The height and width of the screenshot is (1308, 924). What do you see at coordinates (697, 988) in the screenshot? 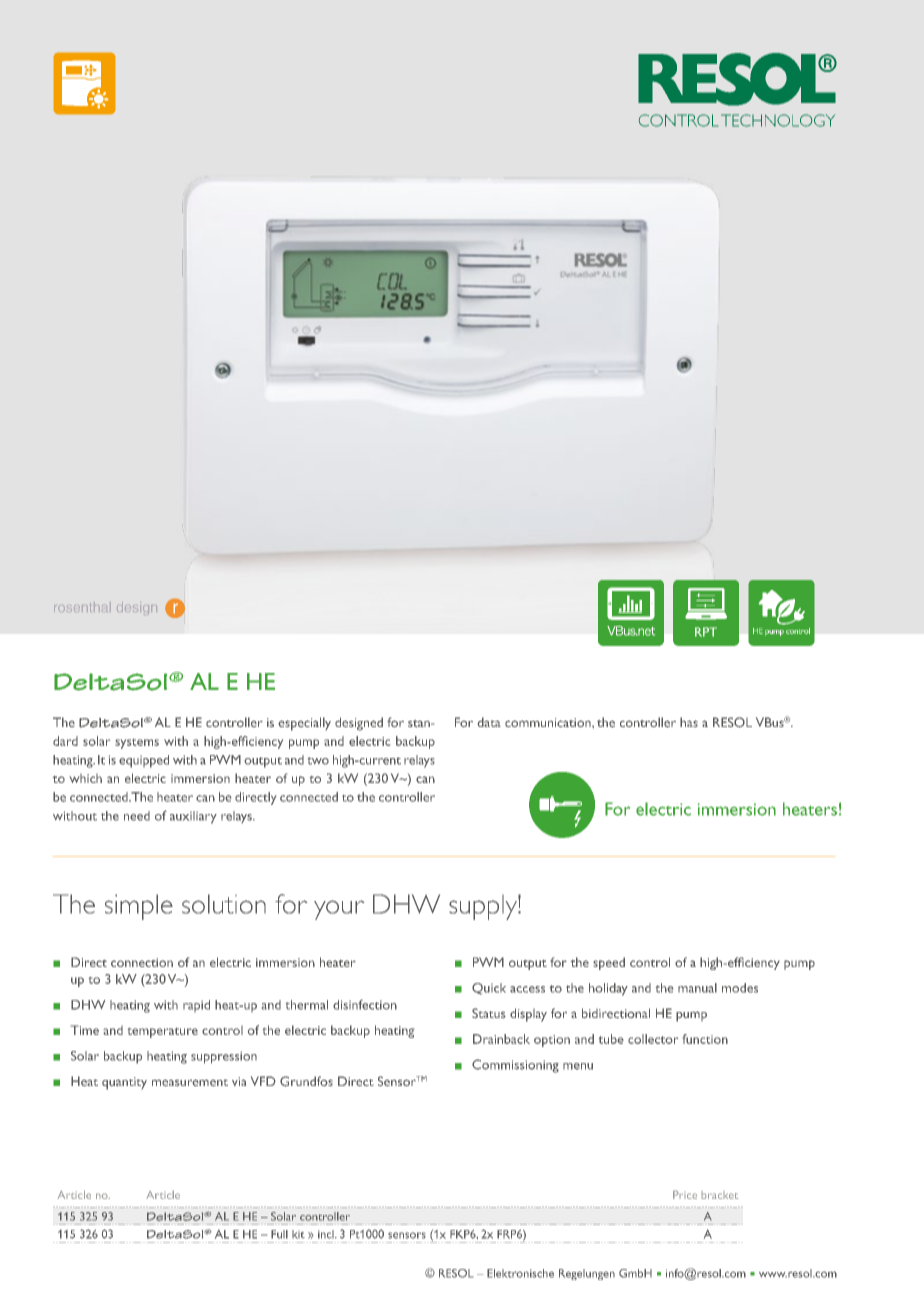
I see `manual` at bounding box center [697, 988].
